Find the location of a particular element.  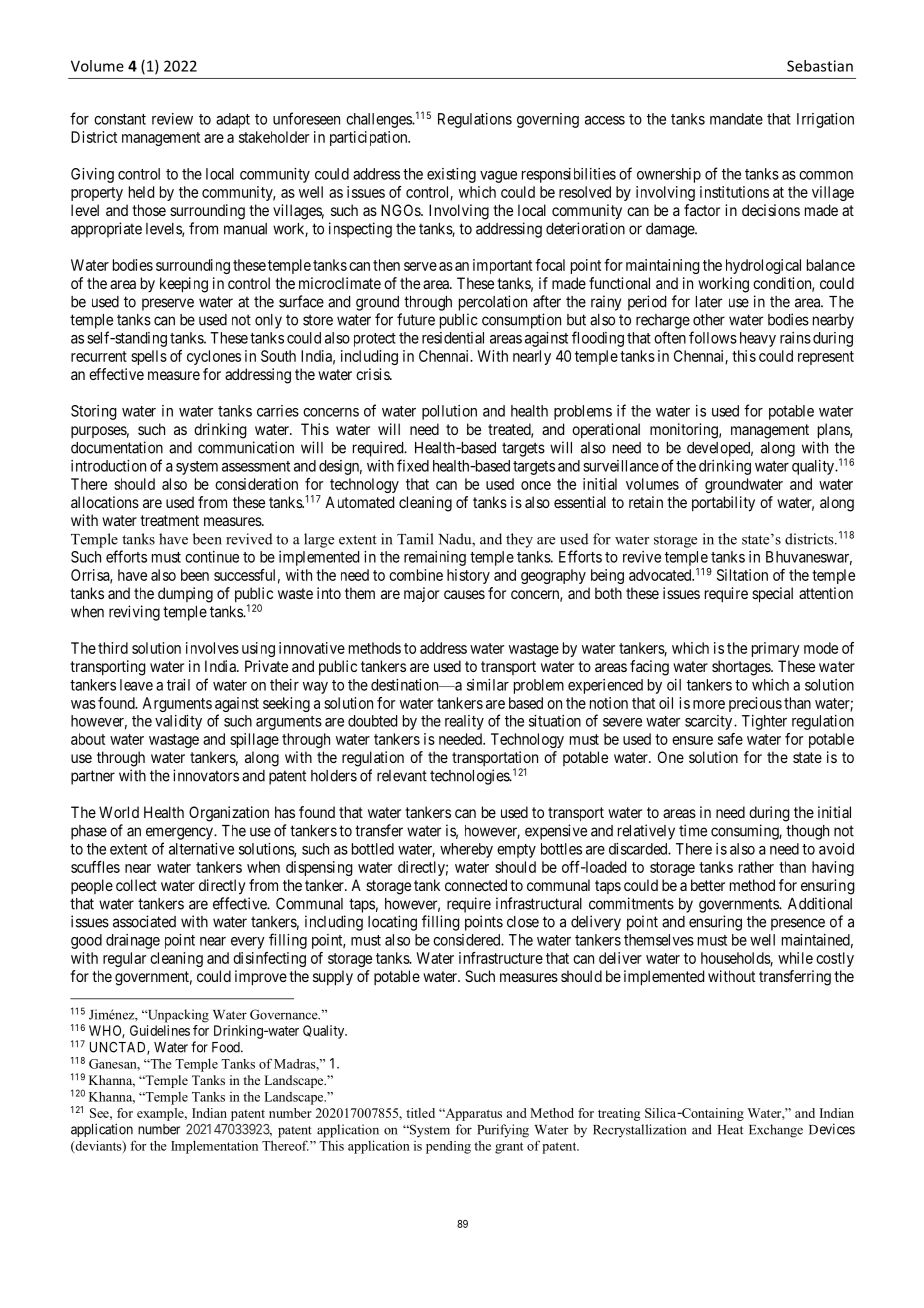

mandate is located at coordinates (736, 119).
